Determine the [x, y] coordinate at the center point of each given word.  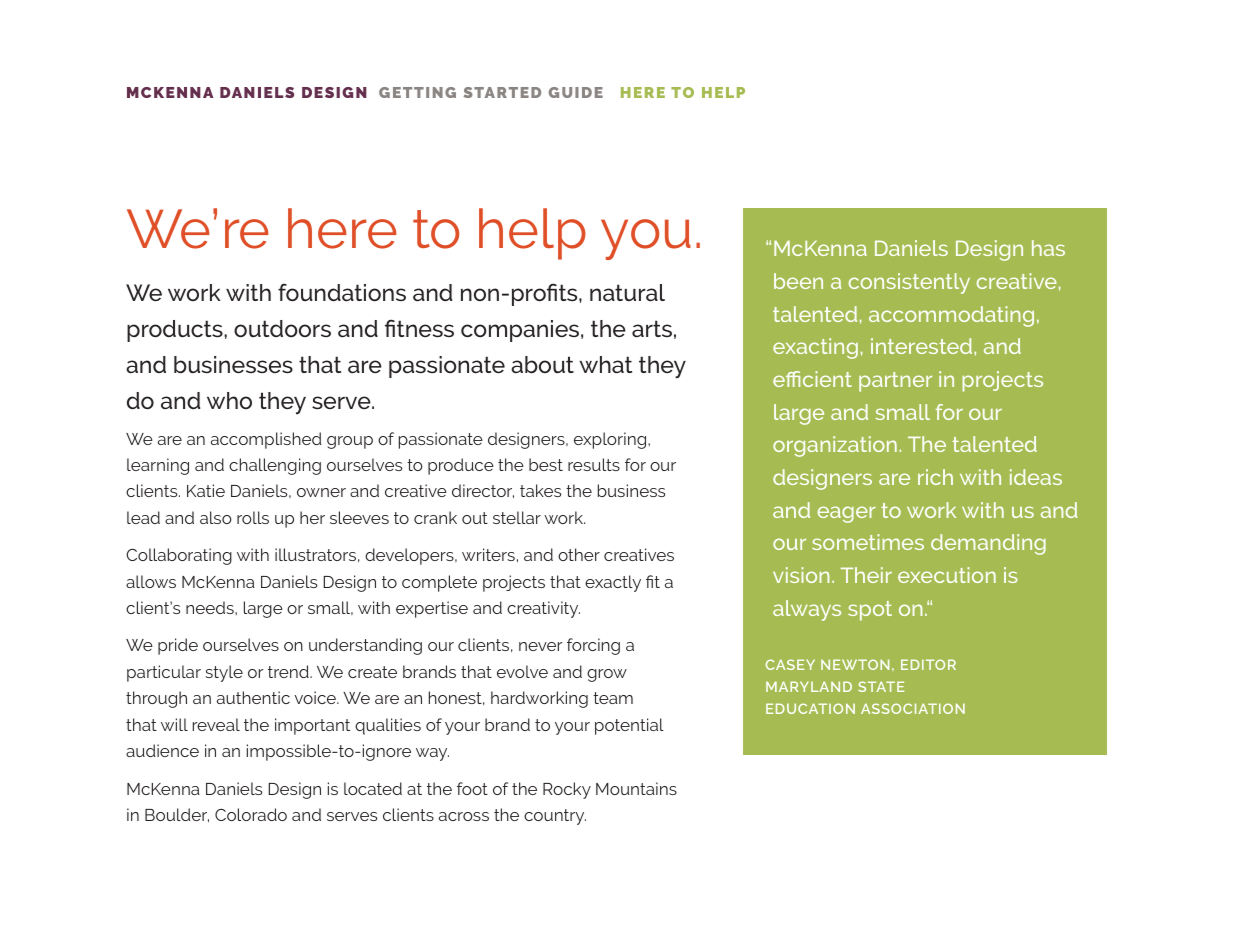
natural [627, 292]
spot [870, 611]
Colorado [251, 814]
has [1048, 248]
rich [935, 477]
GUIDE [576, 92]
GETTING [417, 92]
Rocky [567, 790]
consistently [909, 283]
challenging [275, 466]
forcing [593, 646]
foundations [342, 292]
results [594, 464]
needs [211, 607]
